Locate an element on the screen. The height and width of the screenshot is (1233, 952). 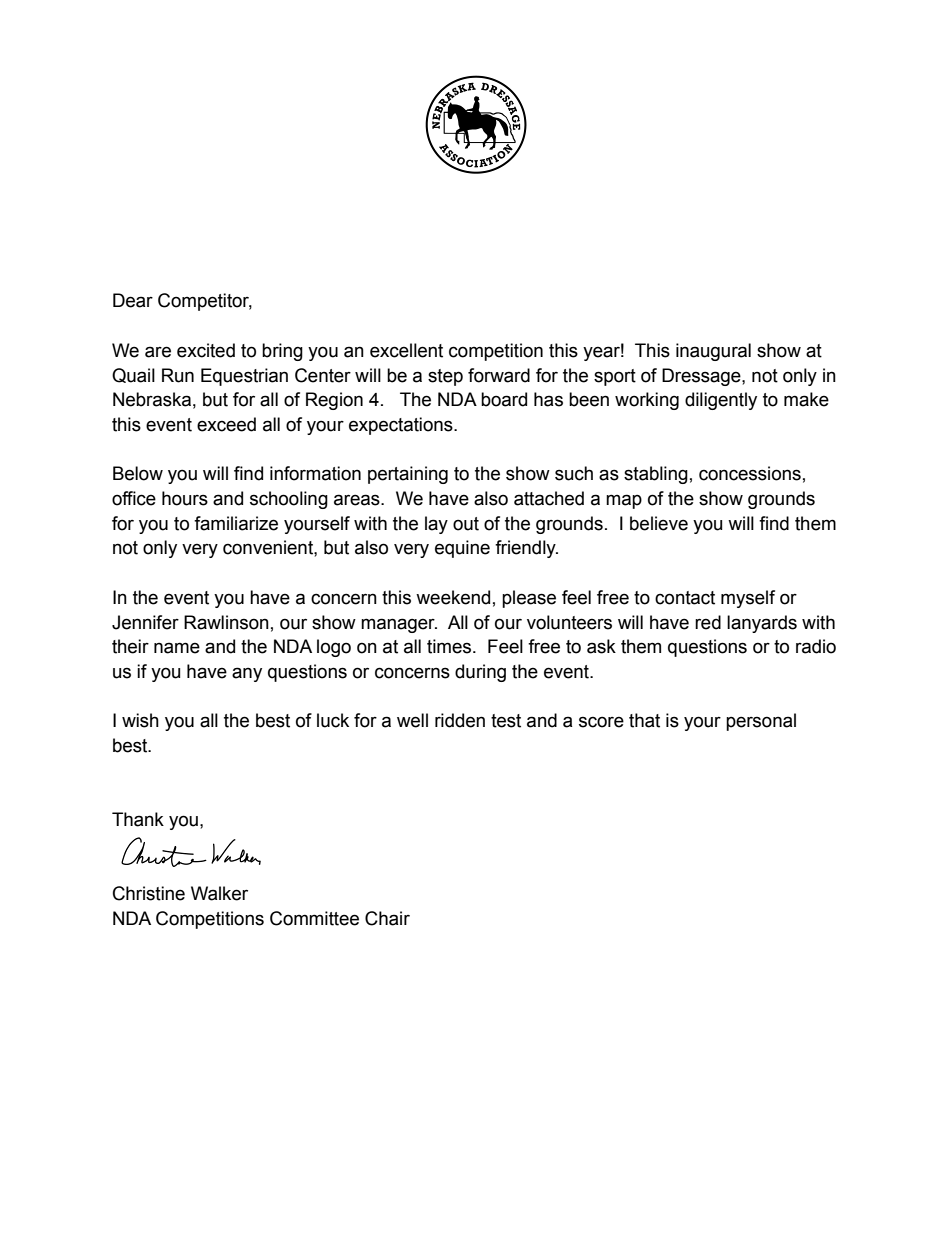
ridden is located at coordinates (460, 720).
